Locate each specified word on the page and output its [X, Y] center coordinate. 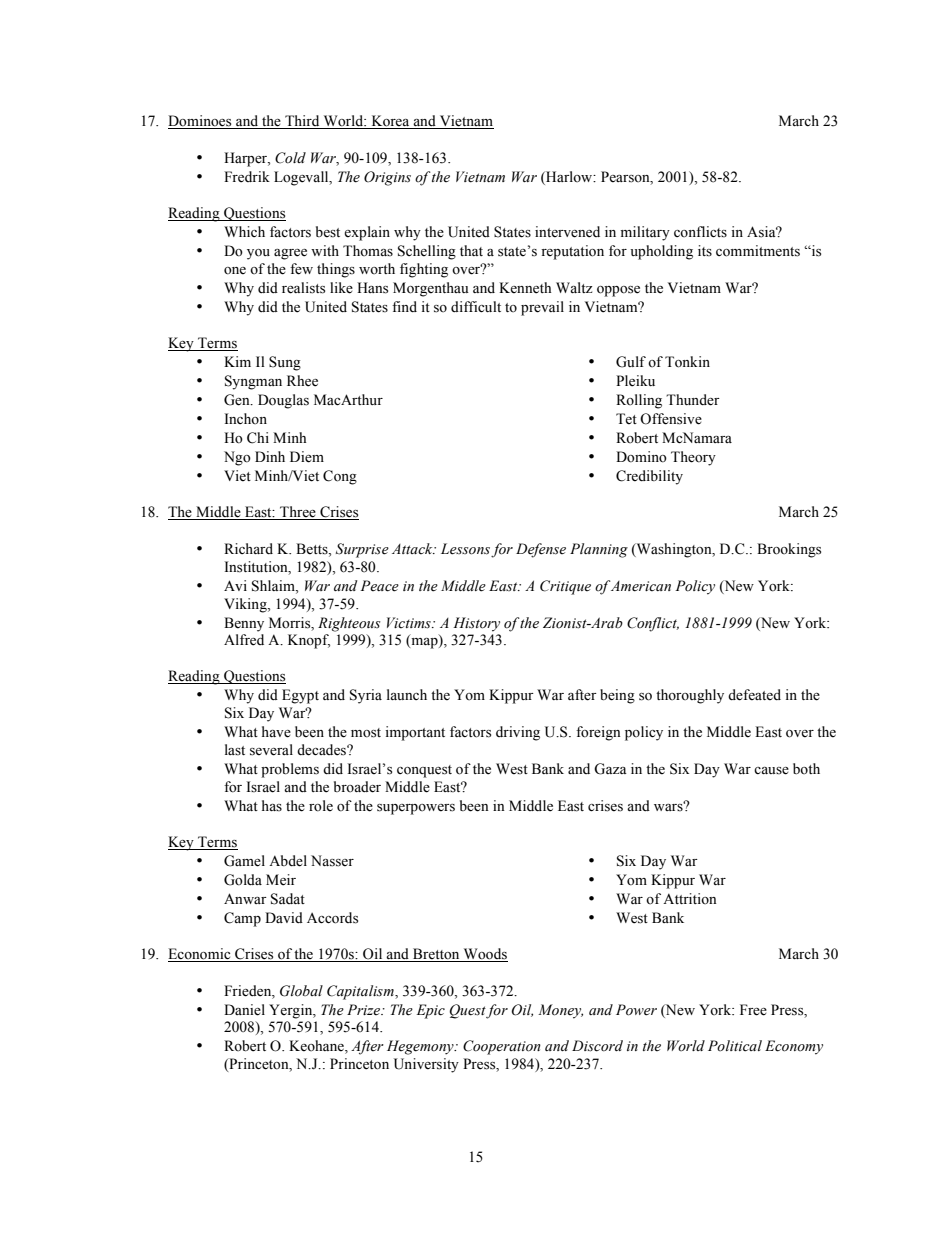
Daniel [244, 1010]
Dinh [270, 456]
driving [518, 733]
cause [771, 771]
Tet [626, 419]
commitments [758, 251]
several [271, 750]
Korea [390, 122]
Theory [693, 458]
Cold [290, 158]
